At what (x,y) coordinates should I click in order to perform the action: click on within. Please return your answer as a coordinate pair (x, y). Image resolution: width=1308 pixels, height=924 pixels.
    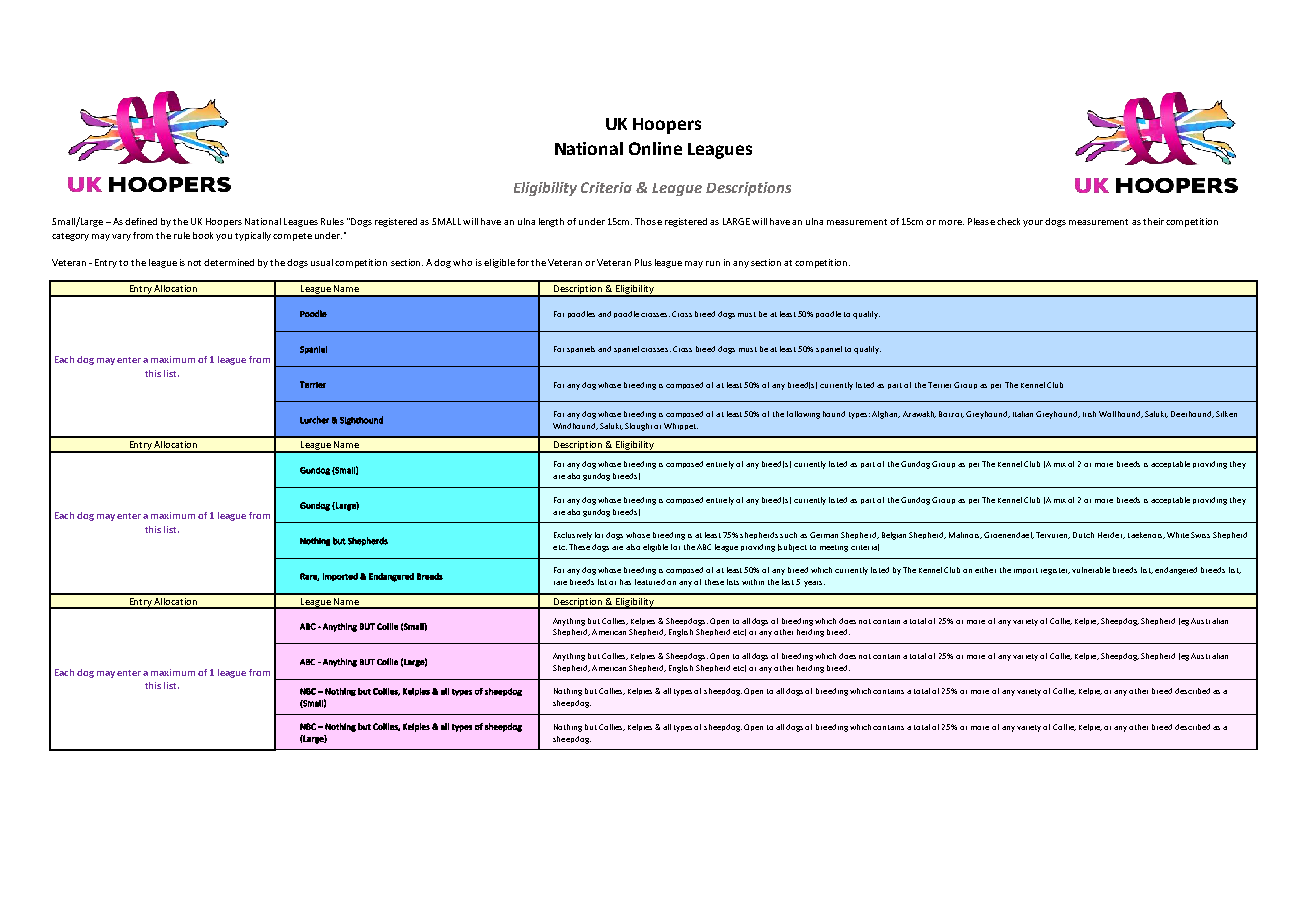
    Looking at the image, I should click on (753, 582).
